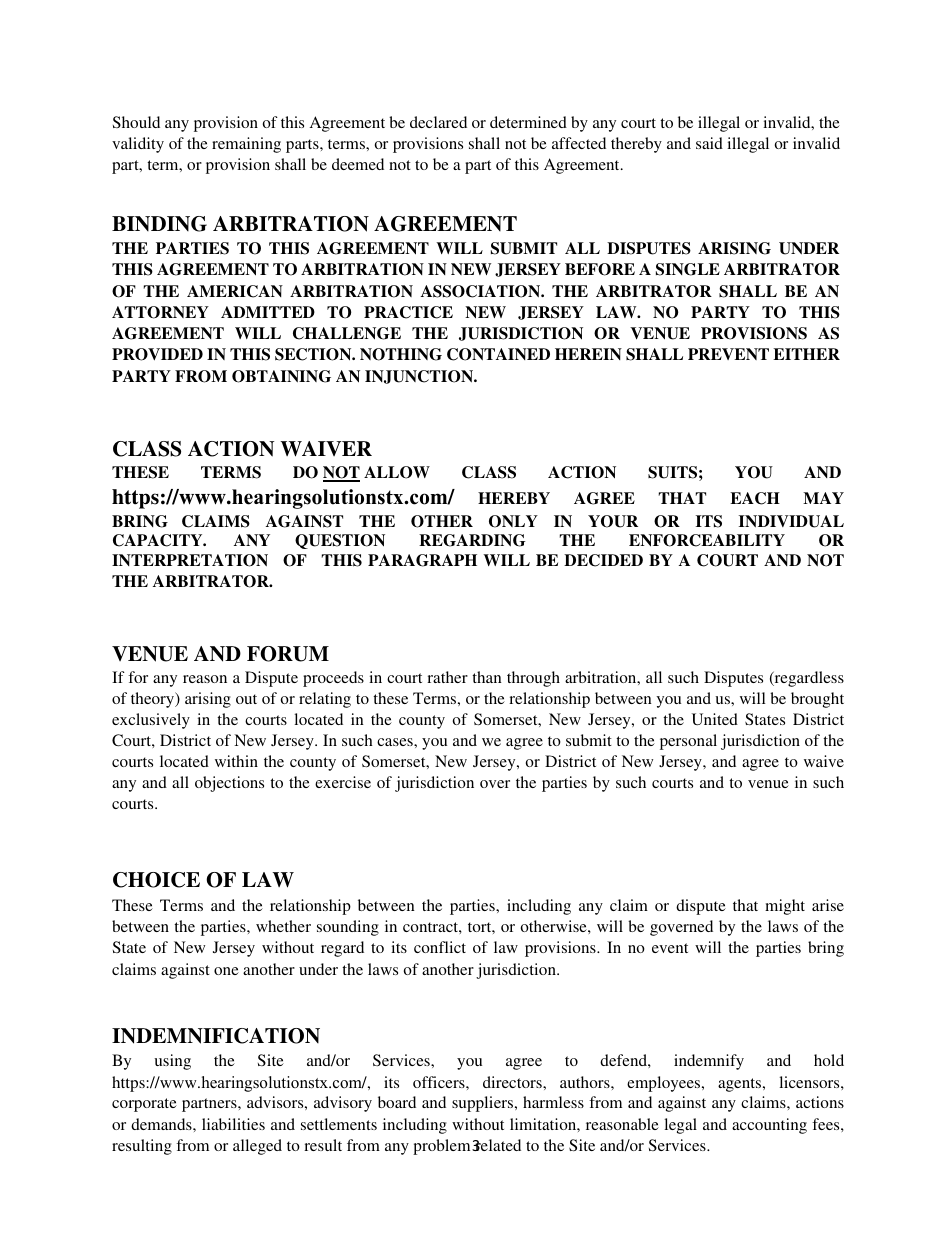  I want to click on remaining, so click(246, 145).
